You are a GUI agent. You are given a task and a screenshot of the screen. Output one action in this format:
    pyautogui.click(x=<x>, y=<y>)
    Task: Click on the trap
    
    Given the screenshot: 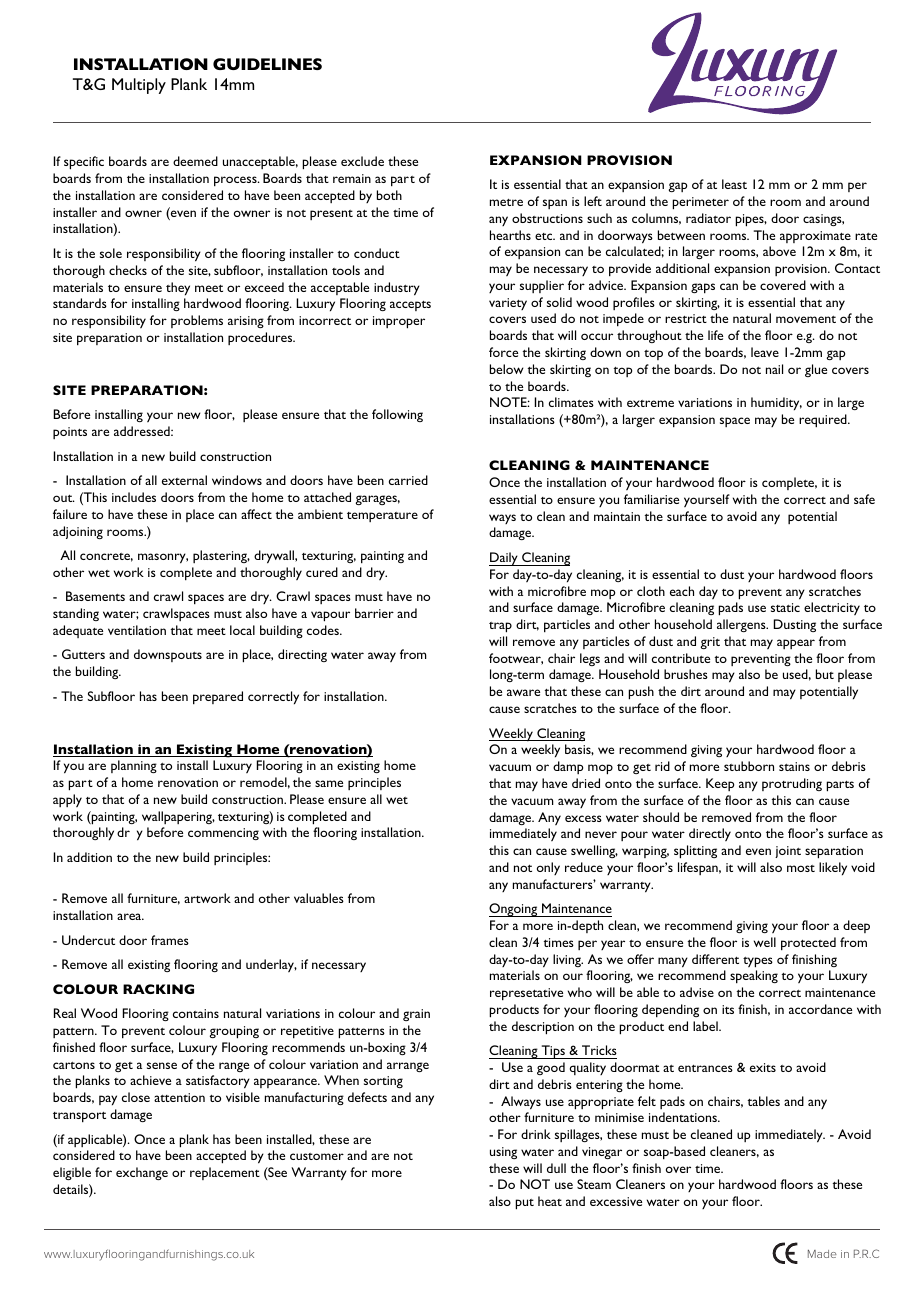 What is the action you would take?
    pyautogui.click(x=500, y=627)
